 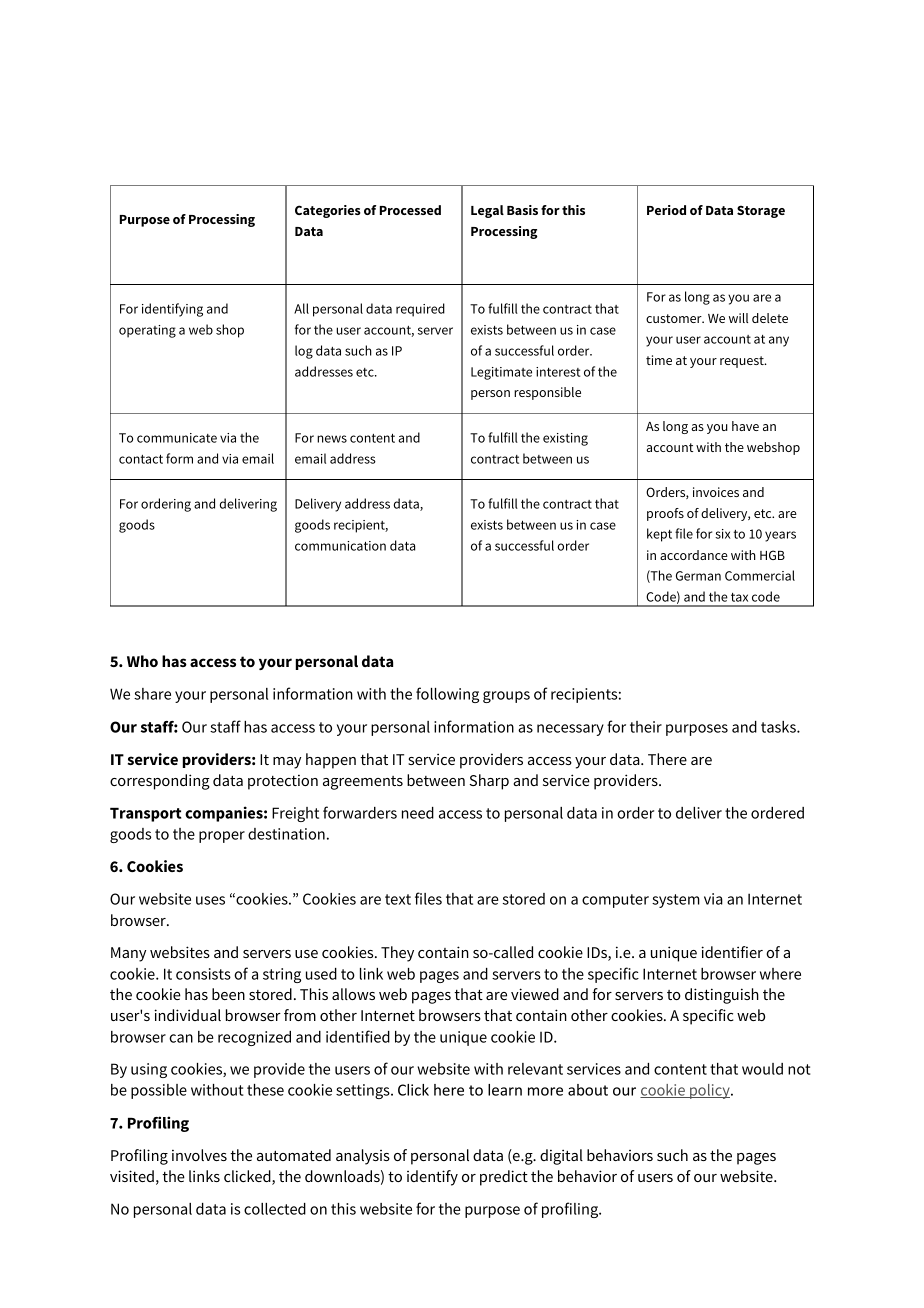 I want to click on Legal, so click(x=487, y=211).
